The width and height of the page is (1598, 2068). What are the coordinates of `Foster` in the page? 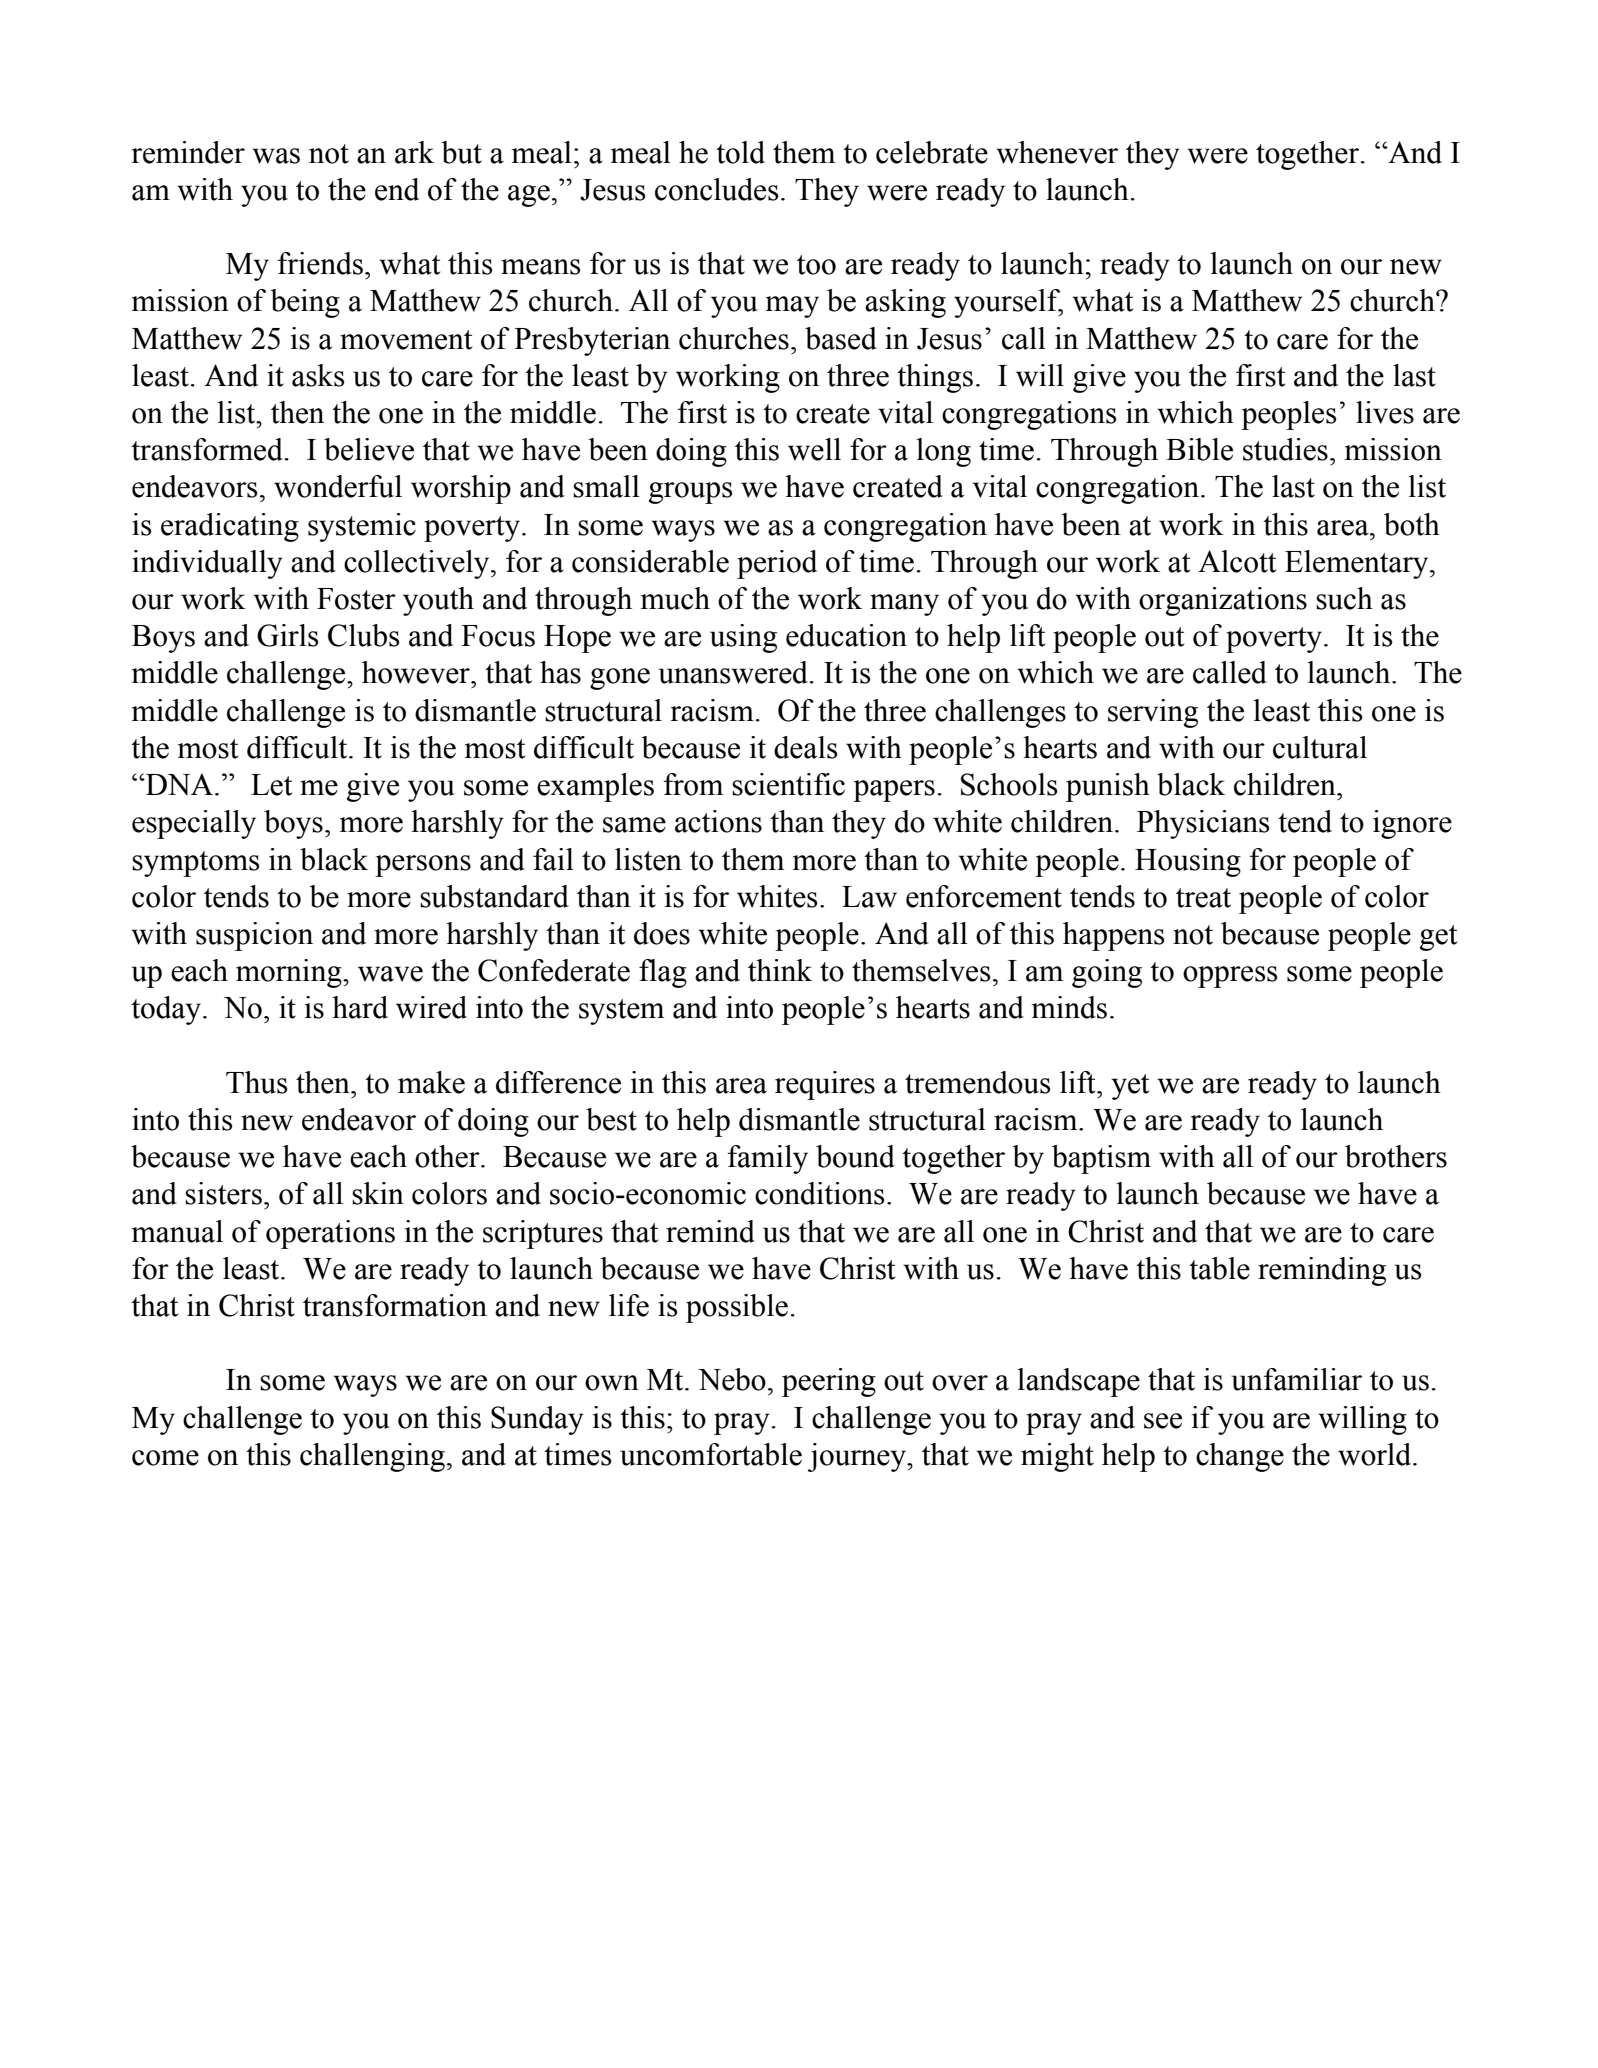 It's located at (356, 599).
